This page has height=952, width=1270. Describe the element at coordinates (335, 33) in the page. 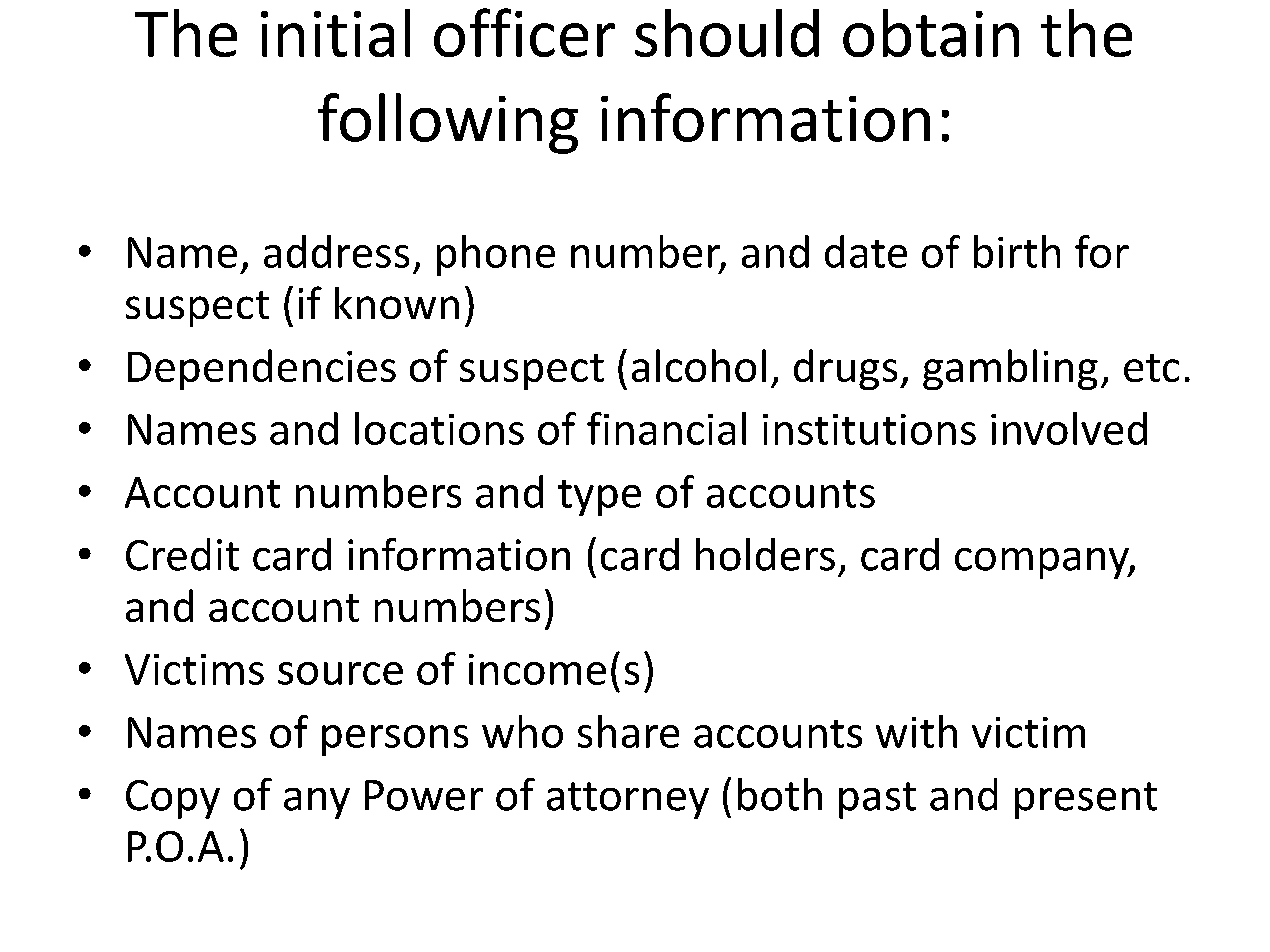

I see `initial` at that location.
